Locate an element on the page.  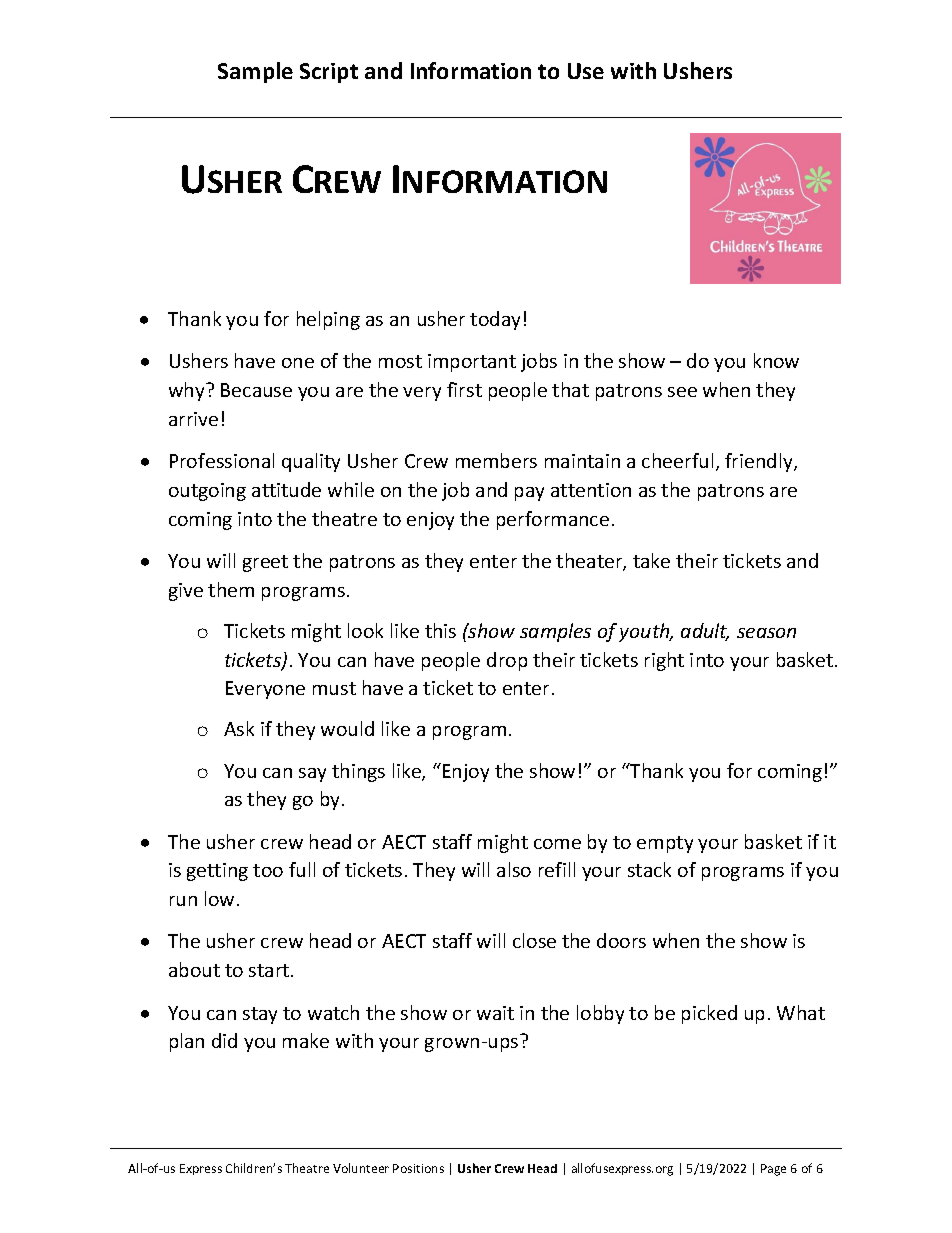
adult is located at coordinates (705, 632).
